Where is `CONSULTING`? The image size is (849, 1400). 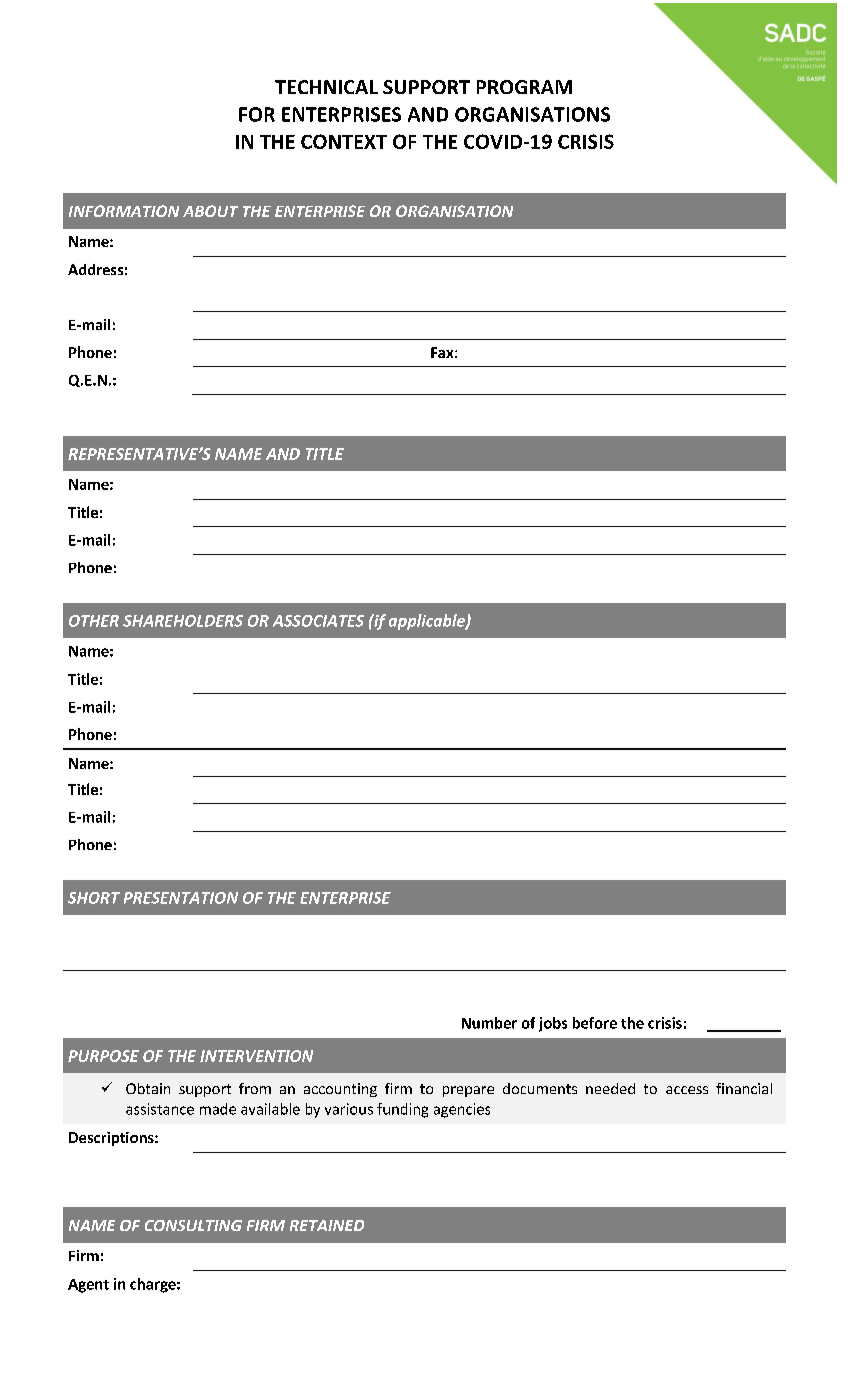
CONSULTING is located at coordinates (193, 1225).
